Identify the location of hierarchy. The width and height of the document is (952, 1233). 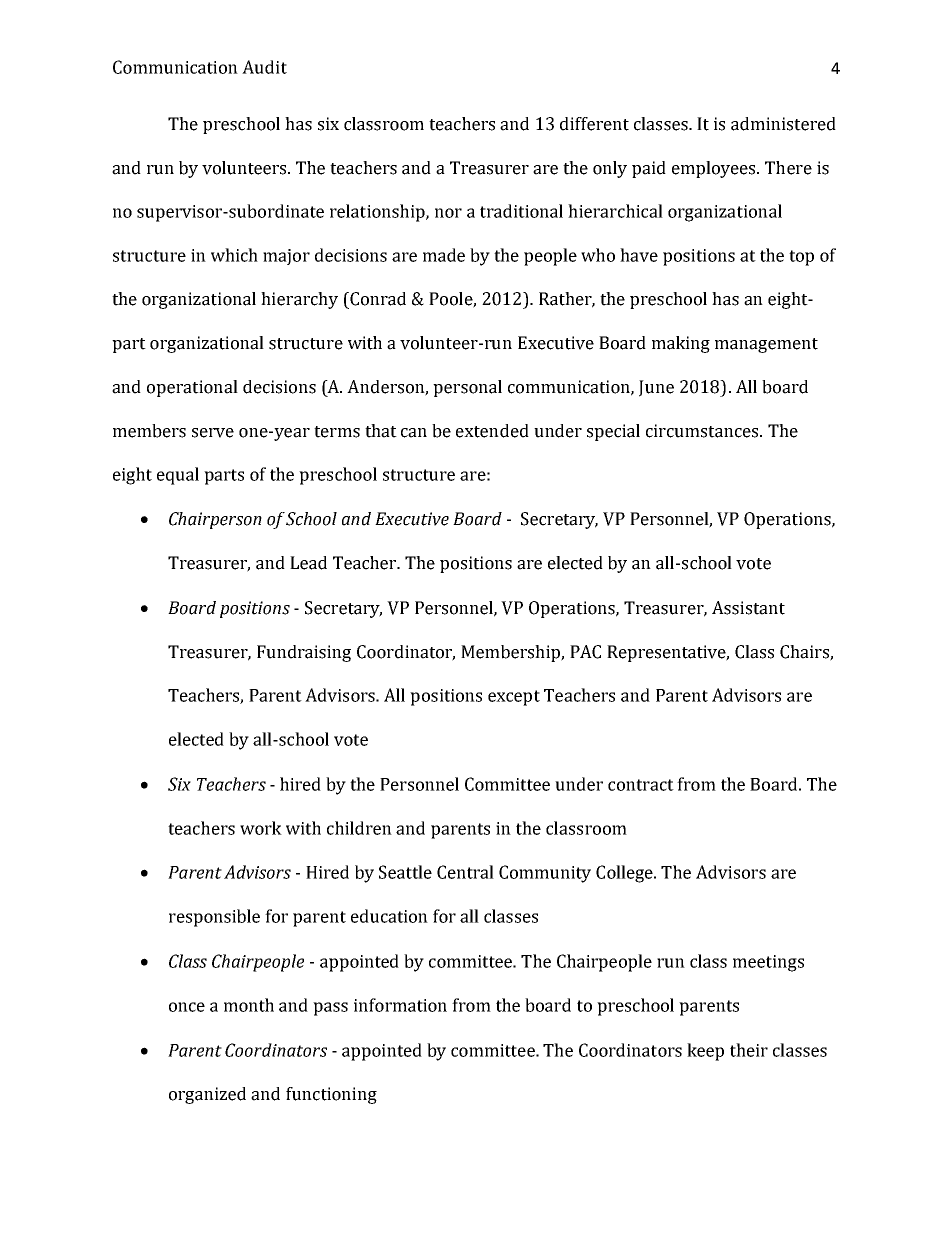
(299, 300).
